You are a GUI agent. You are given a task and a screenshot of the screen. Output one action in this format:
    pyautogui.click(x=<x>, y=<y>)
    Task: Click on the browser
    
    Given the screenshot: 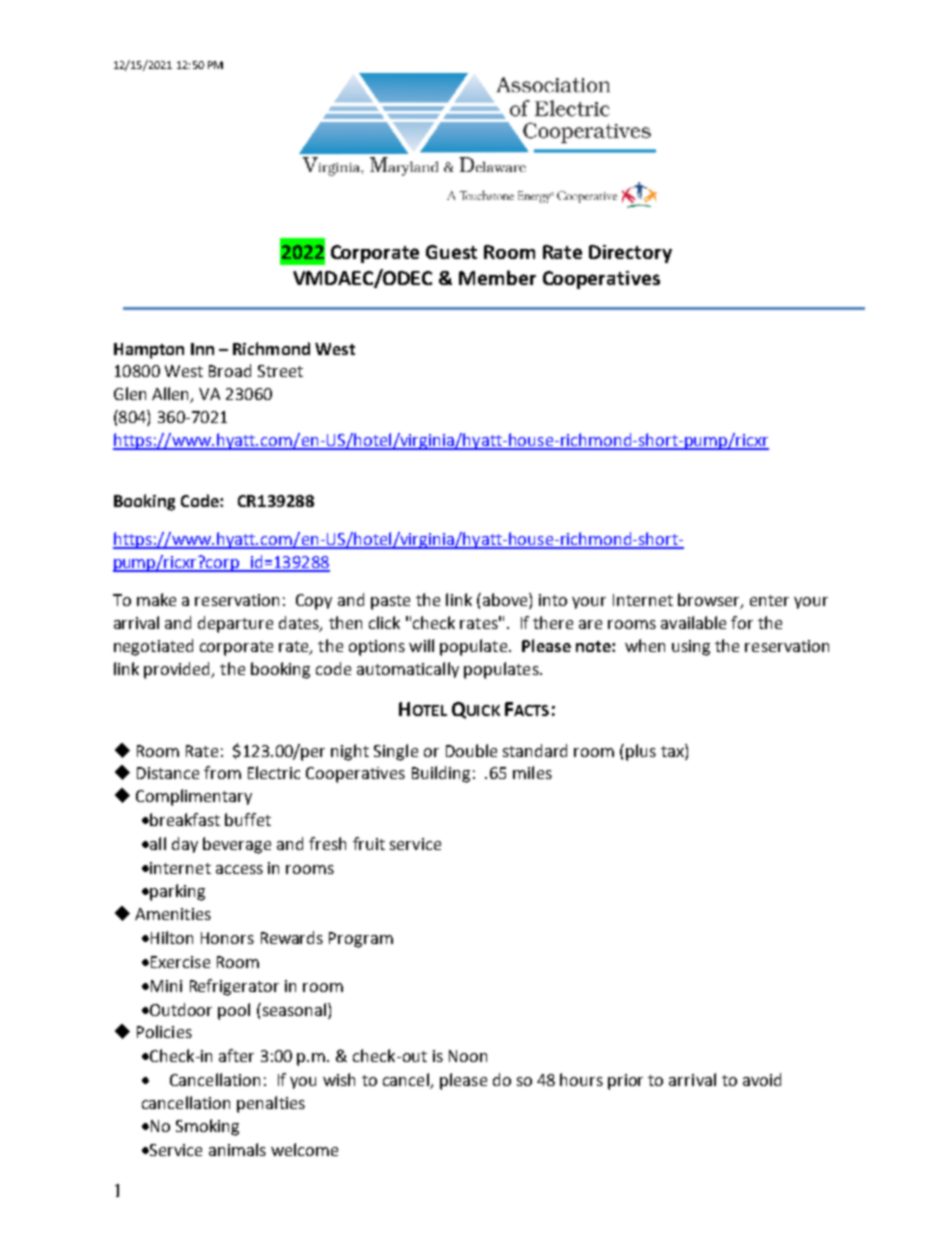 What is the action you would take?
    pyautogui.click(x=710, y=601)
